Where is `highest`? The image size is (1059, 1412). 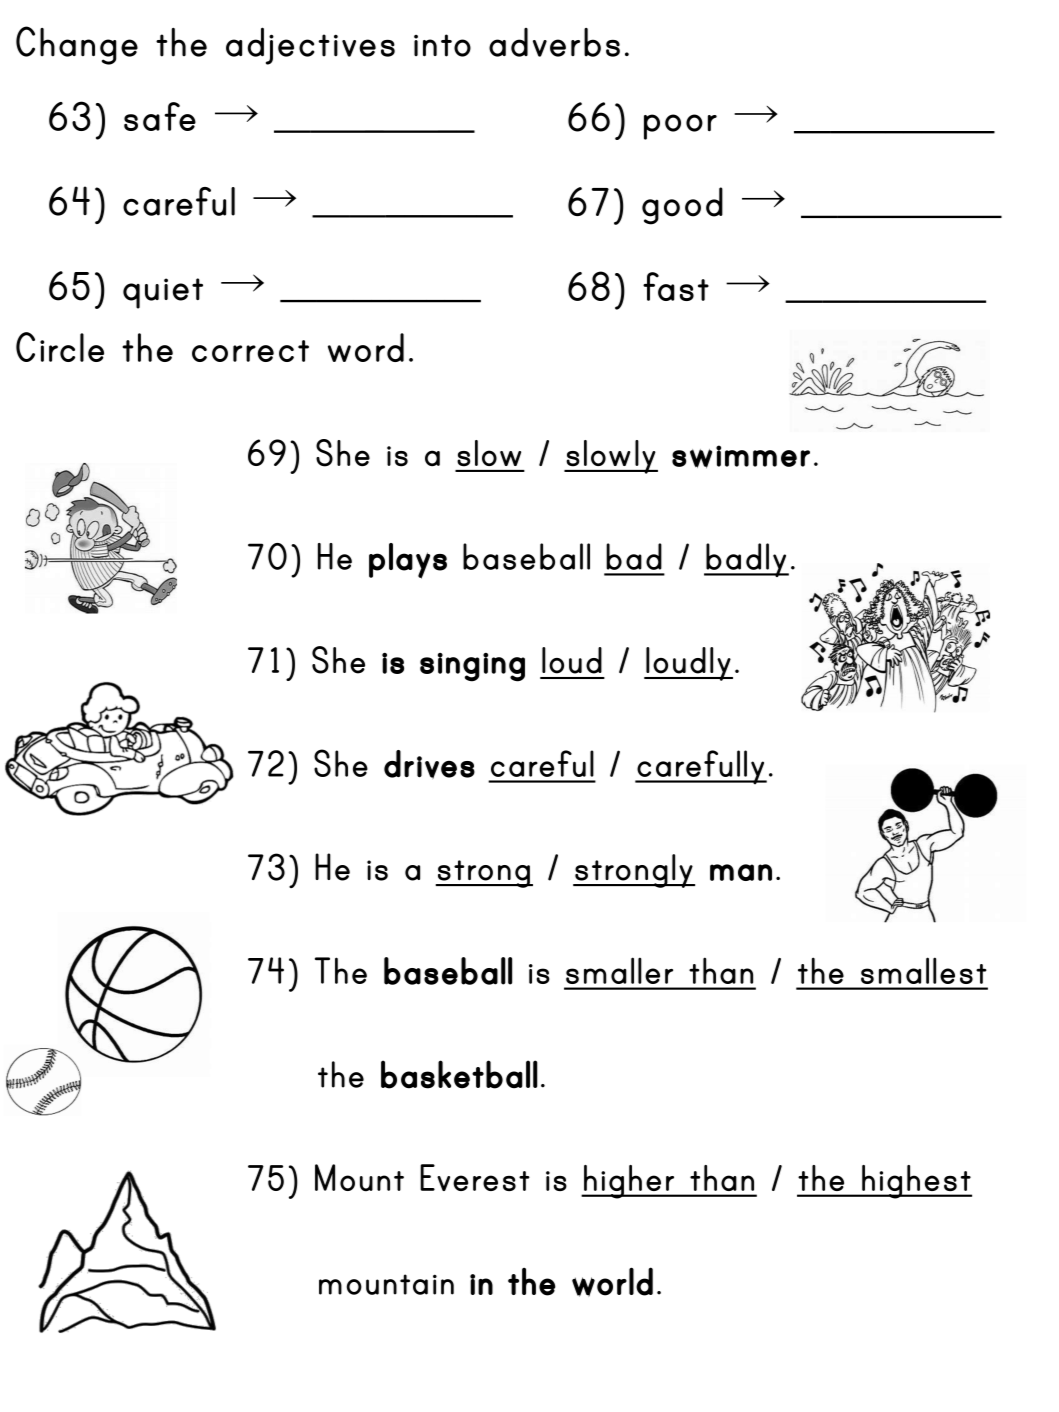
highest is located at coordinates (916, 1182).
